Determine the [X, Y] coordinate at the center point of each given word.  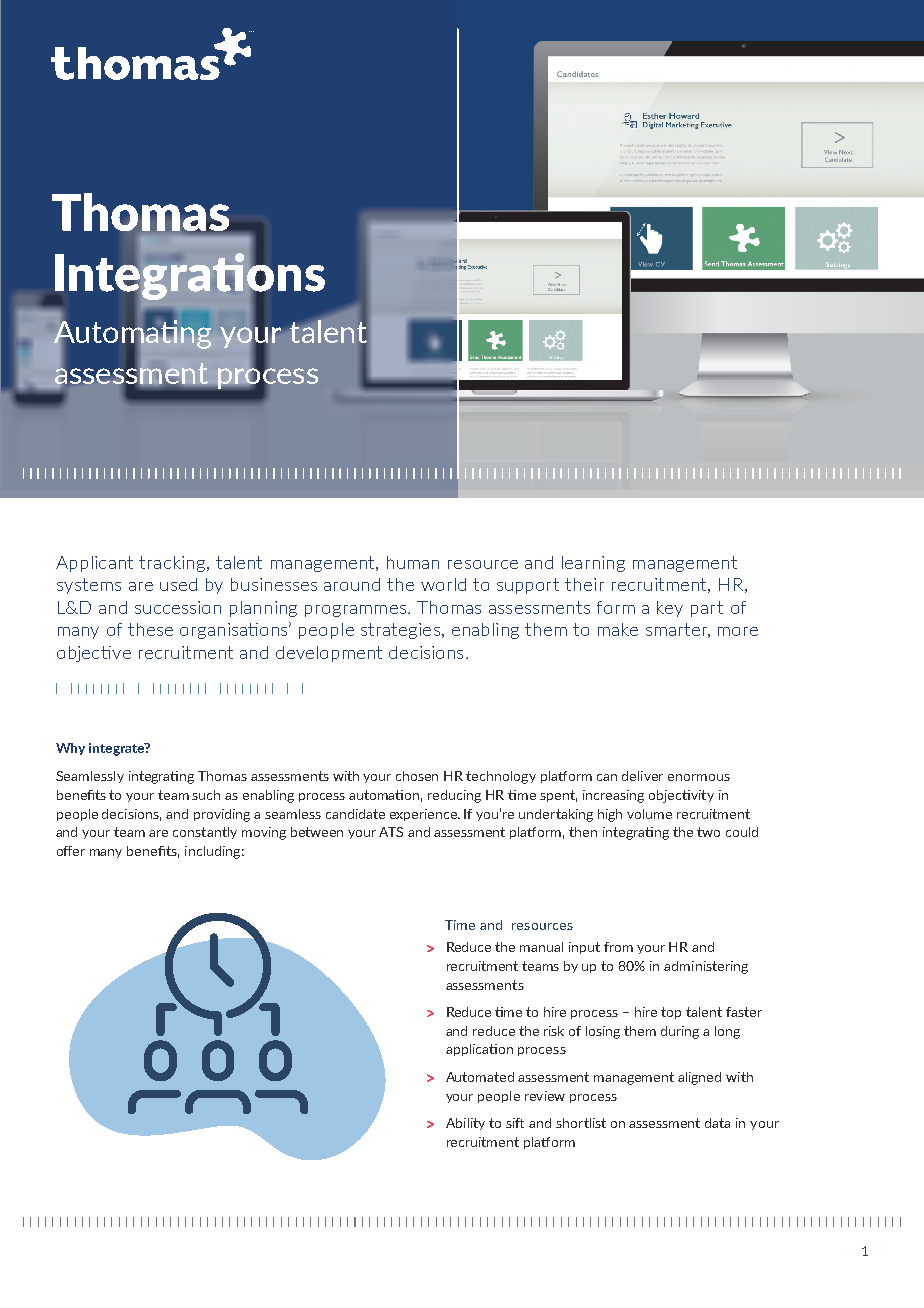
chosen [417, 776]
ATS [391, 832]
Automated [480, 1077]
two [708, 832]
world [443, 584]
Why [70, 749]
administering [706, 967]
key [670, 609]
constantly [205, 833]
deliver [642, 776]
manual [541, 947]
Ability [465, 1124]
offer [71, 851]
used [178, 584]
